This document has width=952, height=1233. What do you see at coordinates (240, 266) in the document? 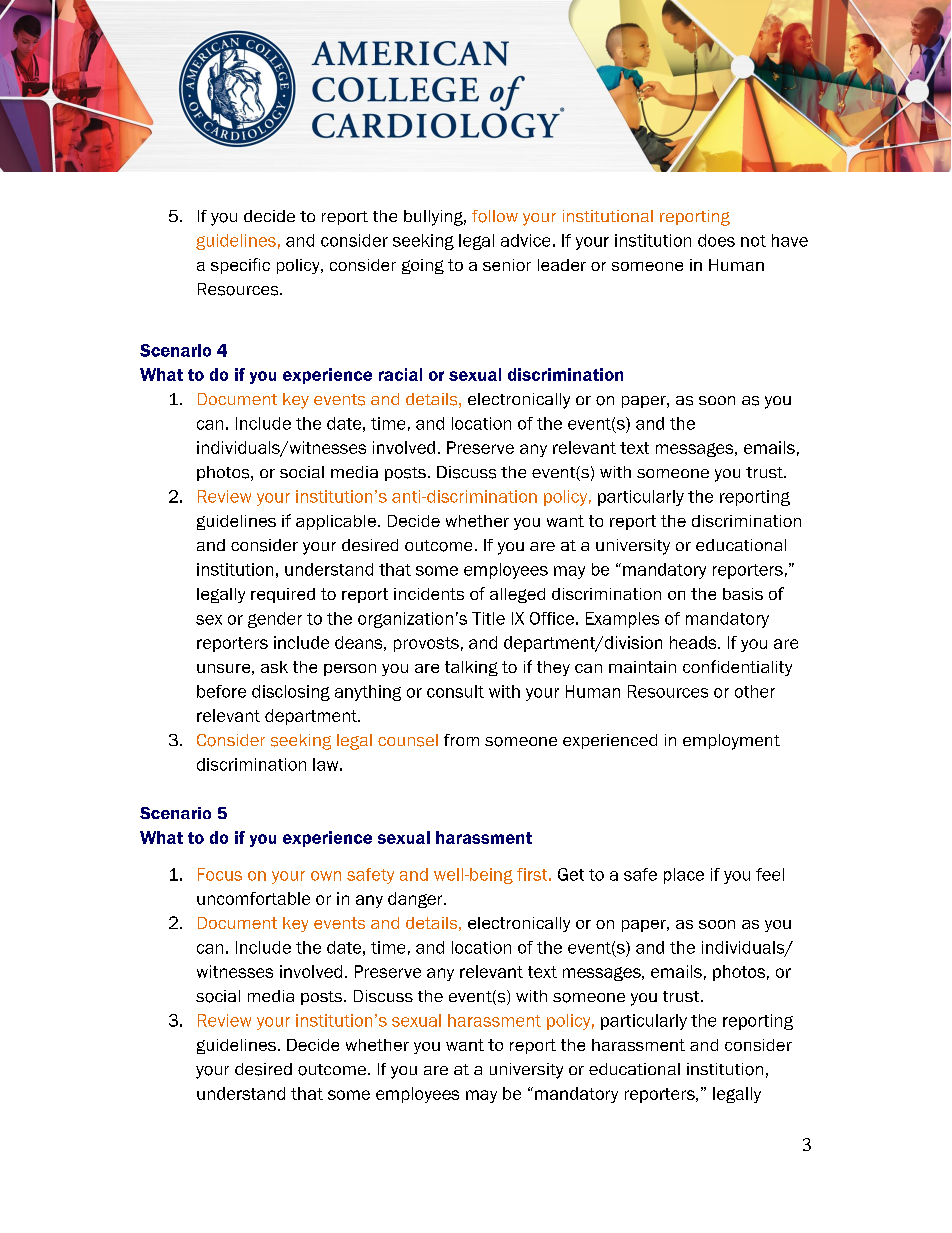
I see `specific` at bounding box center [240, 266].
